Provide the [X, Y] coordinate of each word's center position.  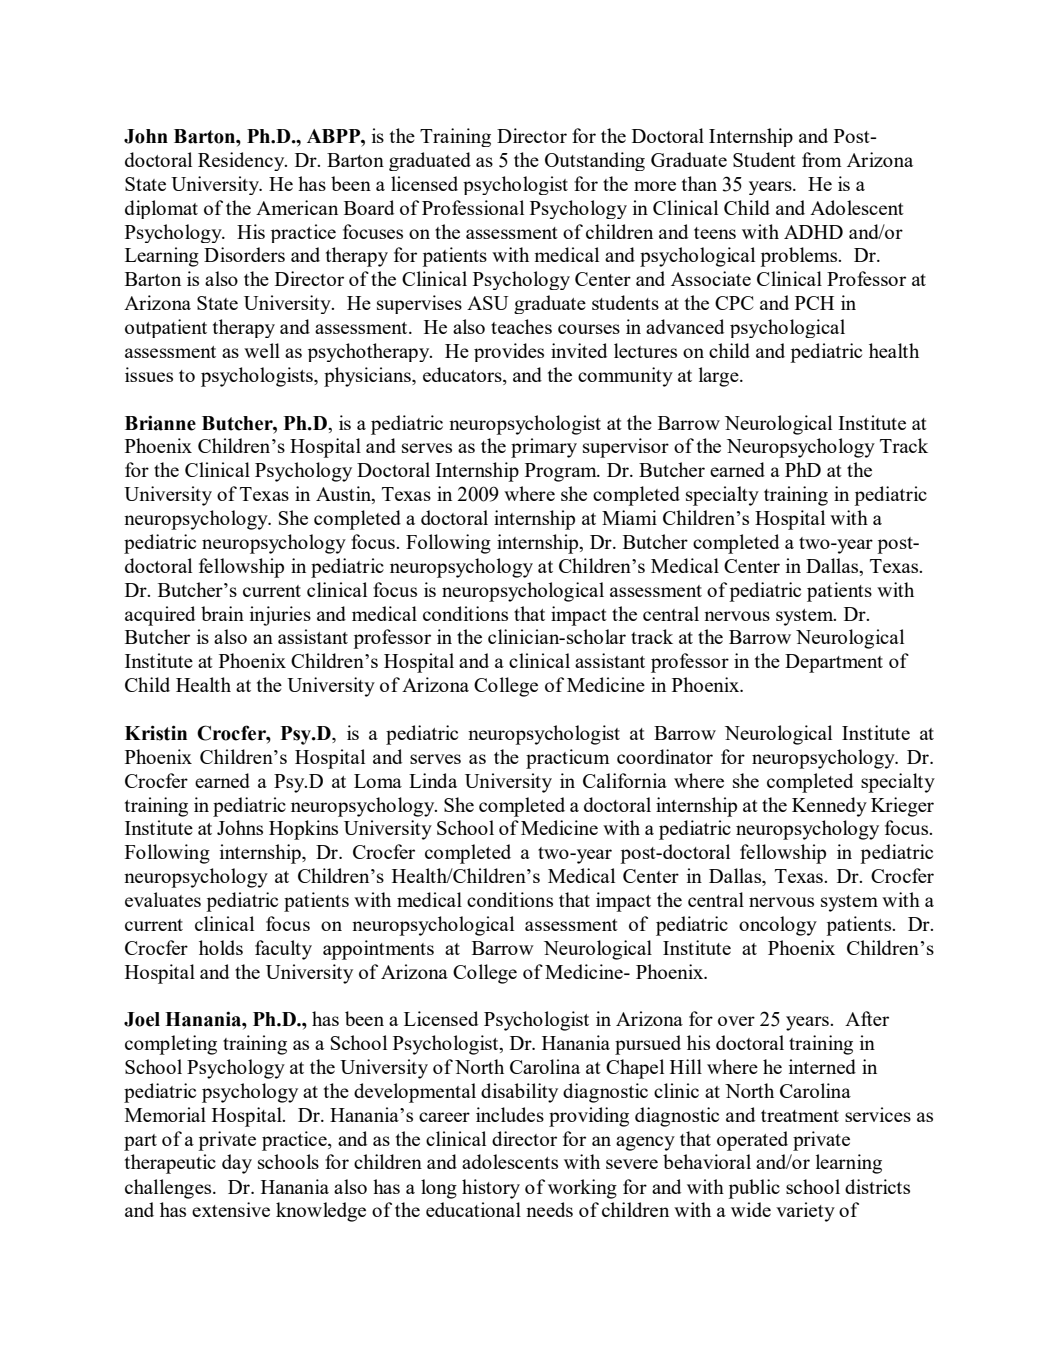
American [297, 207]
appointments [378, 950]
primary [544, 448]
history [491, 1189]
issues [149, 374]
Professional [473, 207]
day [237, 1164]
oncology [778, 926]
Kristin [156, 733]
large [720, 377]
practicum [568, 759]
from [822, 159]
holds [221, 947]
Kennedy [829, 807]
